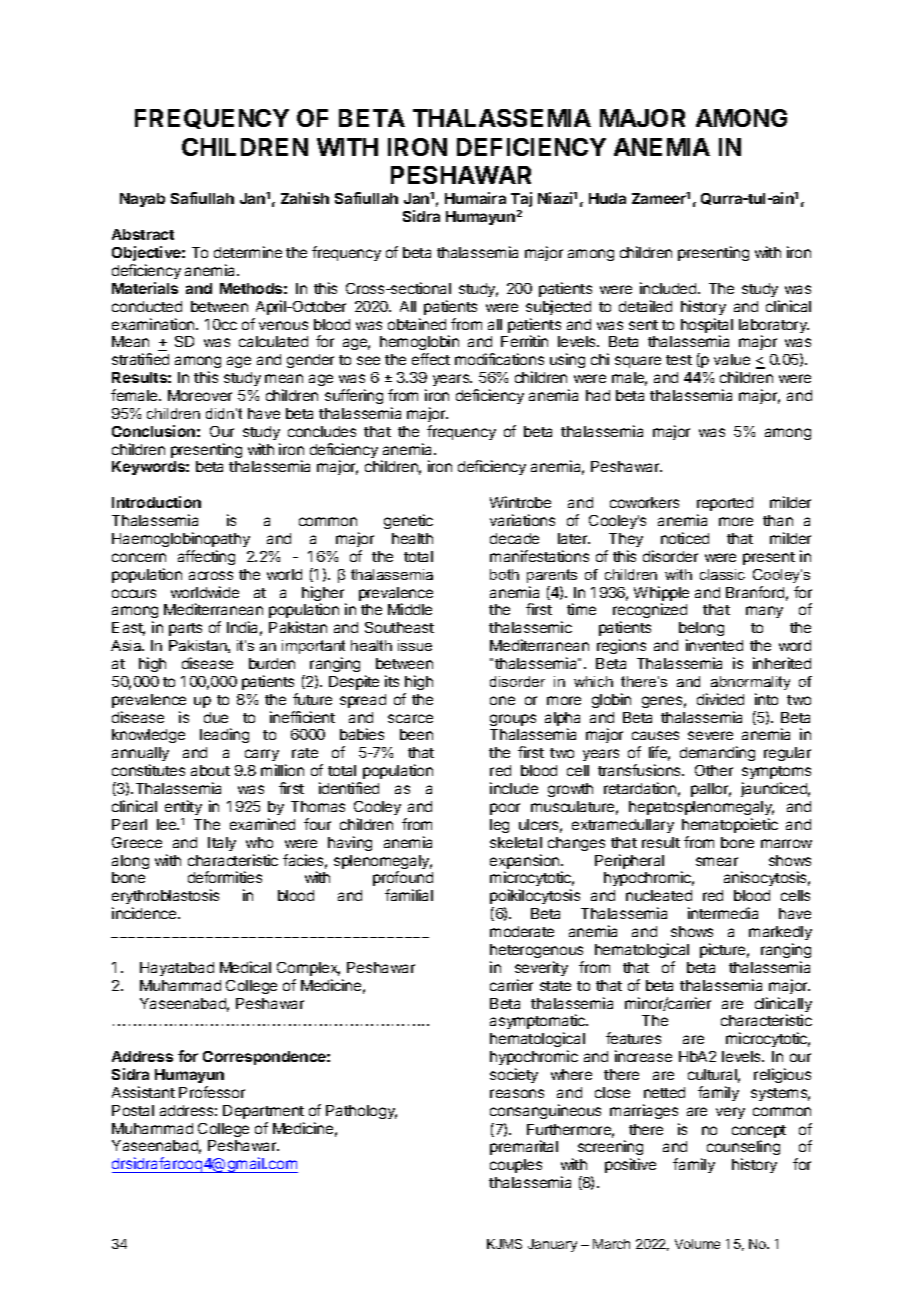  Describe the element at coordinates (722, 574) in the screenshot. I see `classic` at that location.
